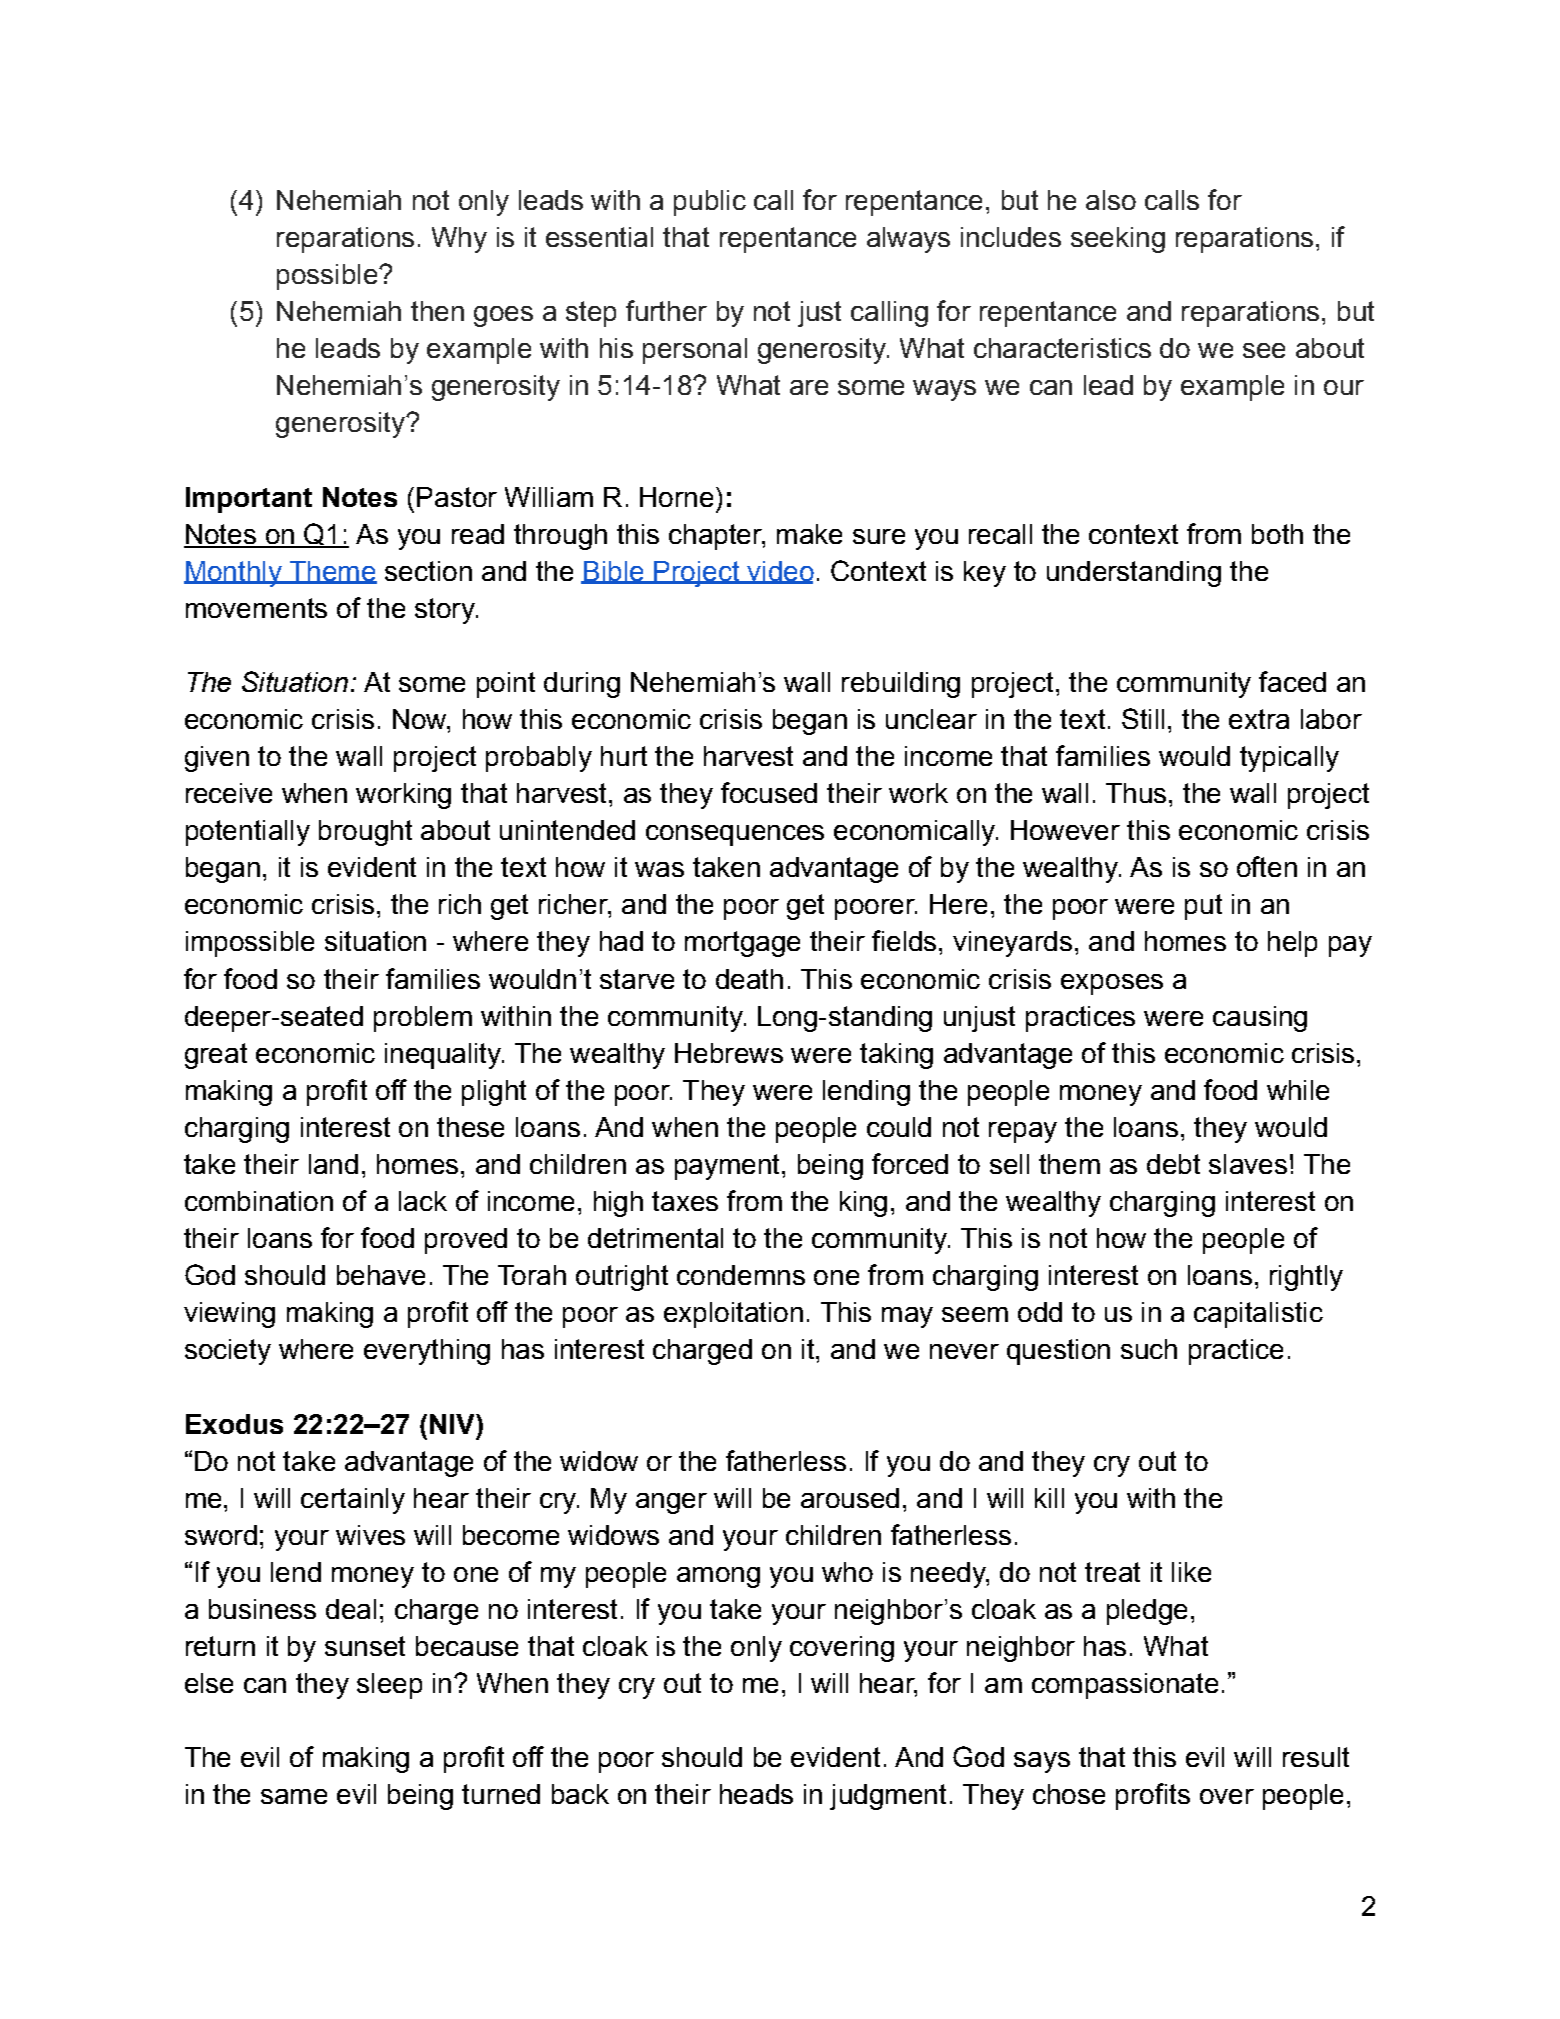 This page has width=1560, height=2019. I want to click on video, so click(779, 572).
